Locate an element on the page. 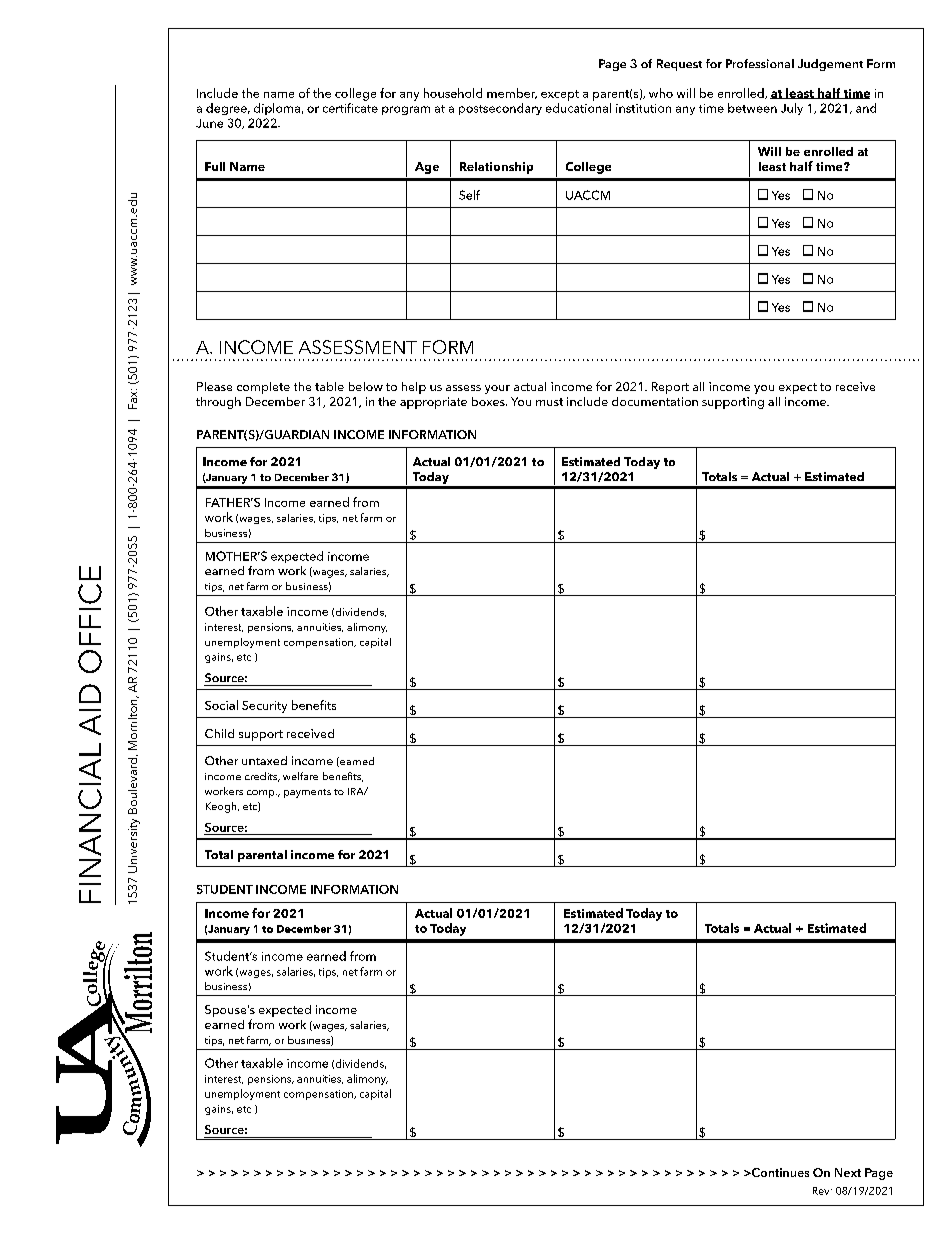 The width and height of the page is (952, 1233). welfare is located at coordinates (300, 776).
